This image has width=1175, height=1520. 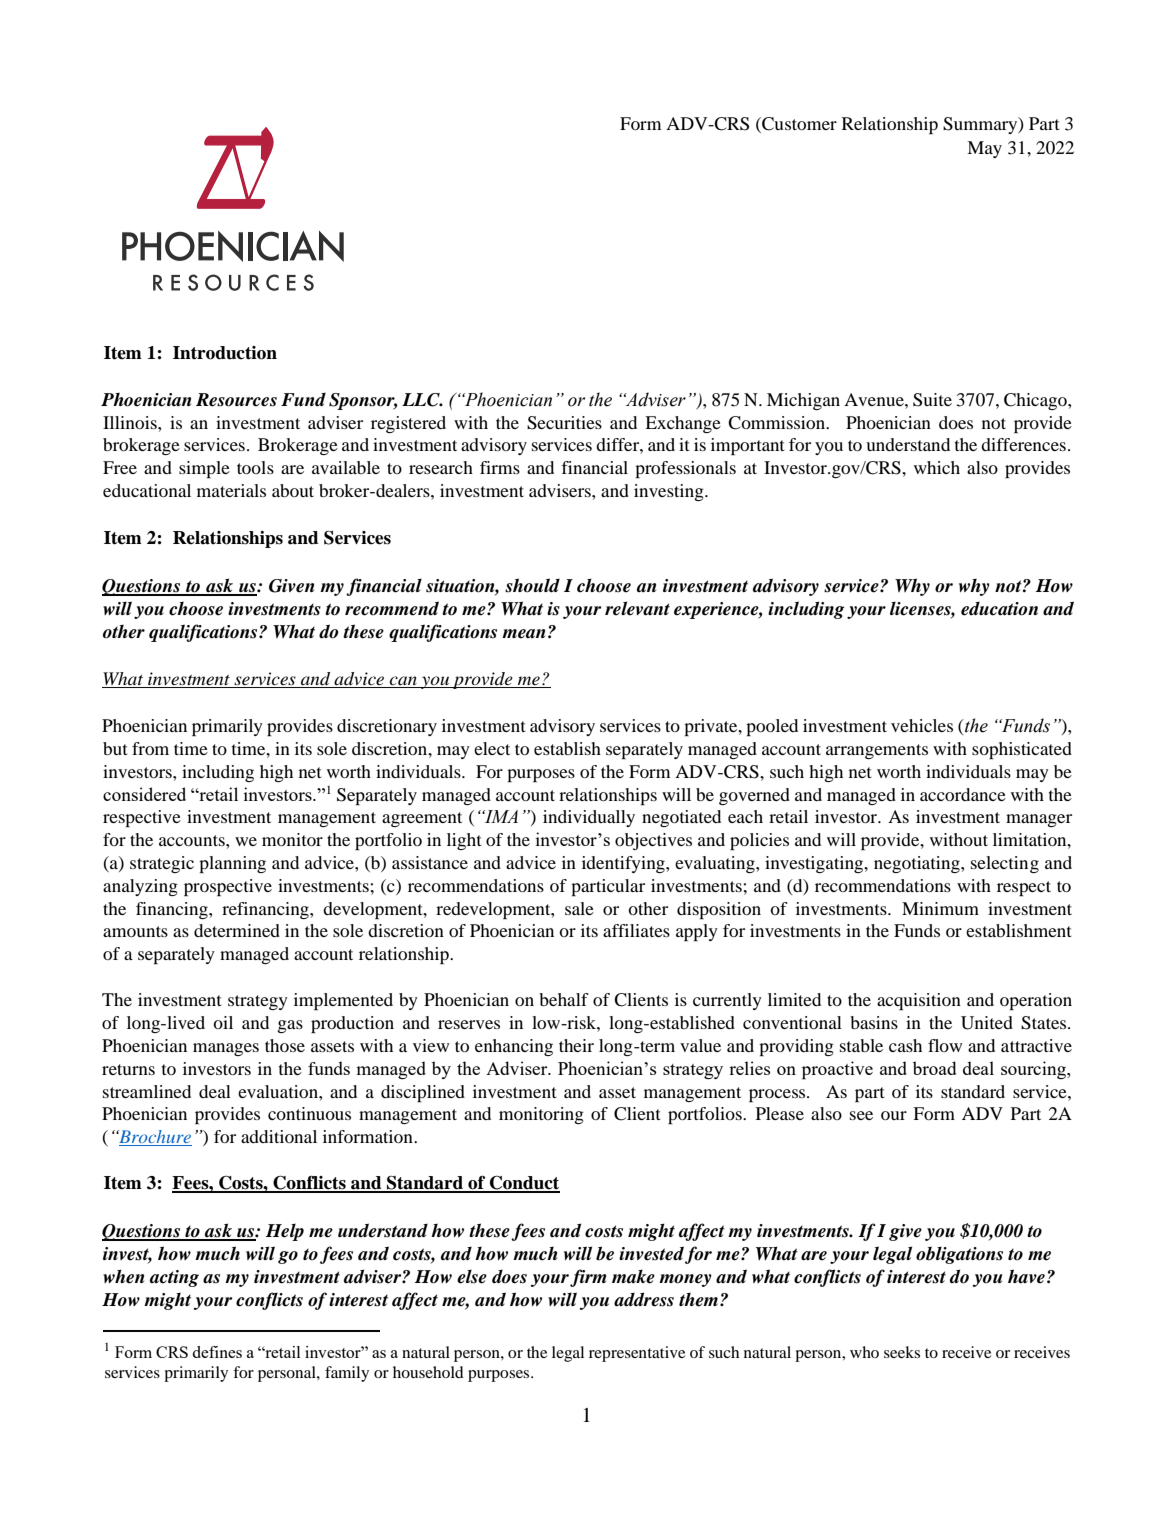 I want to click on sale, so click(x=579, y=908).
